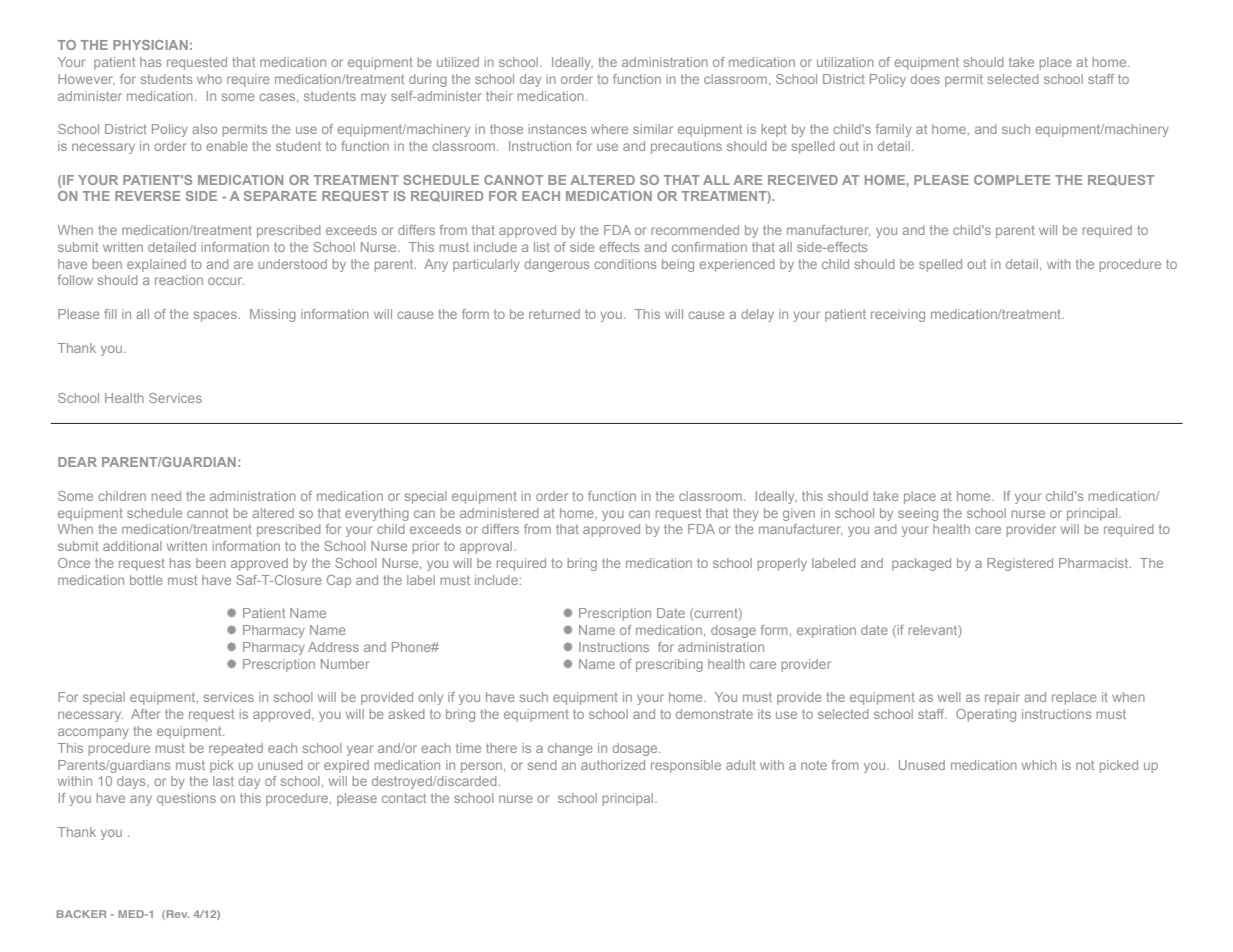 This screenshot has height=952, width=1233. Describe the element at coordinates (669, 665) in the screenshot. I see `prescribing` at that location.
